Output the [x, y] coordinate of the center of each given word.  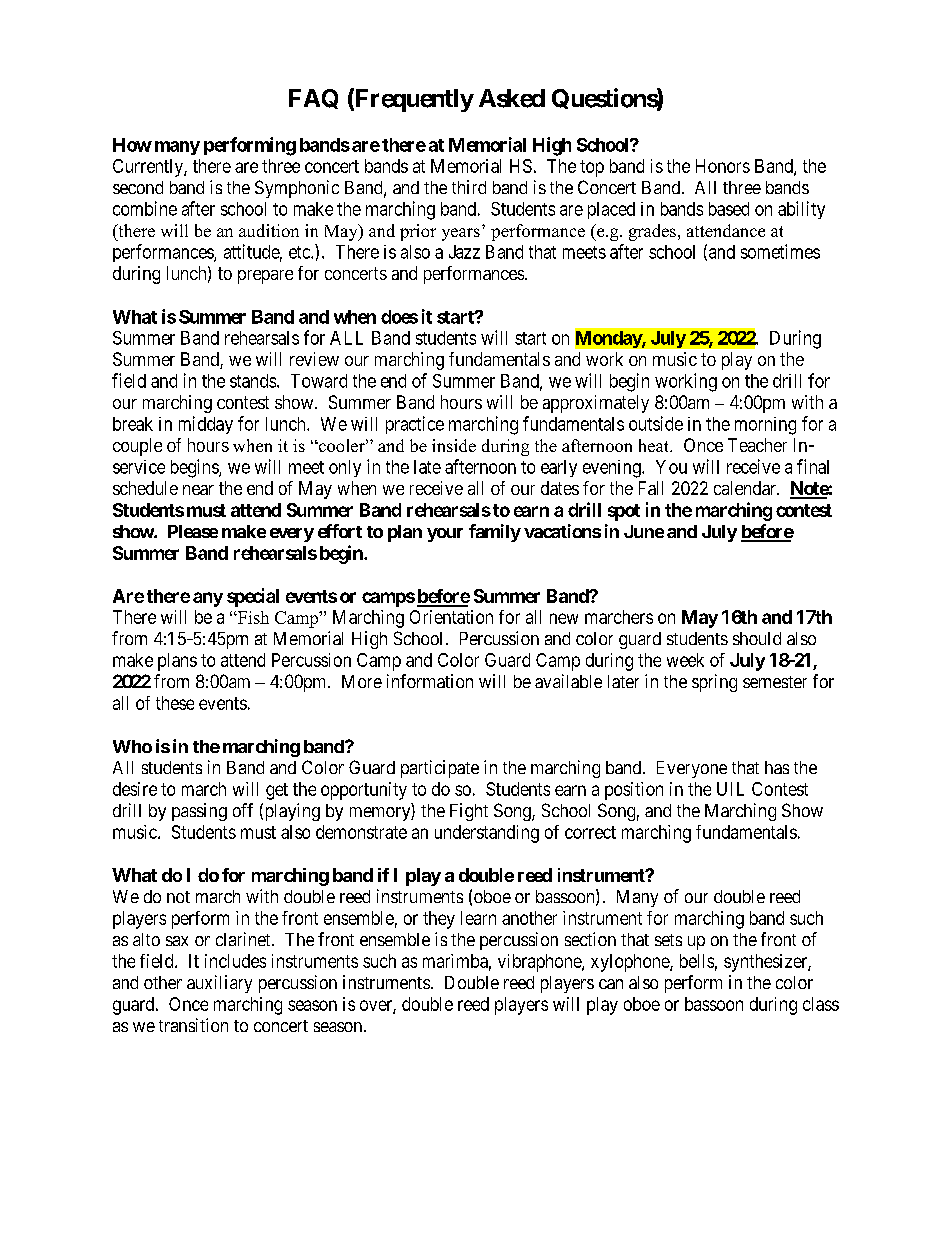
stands [253, 381]
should [757, 638]
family [495, 533]
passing [199, 812]
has [777, 767]
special [253, 597]
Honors [723, 166]
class [821, 1004]
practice [415, 425]
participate [440, 769]
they [439, 920]
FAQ [313, 99]
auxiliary [219, 984]
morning [765, 426]
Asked [512, 98]
